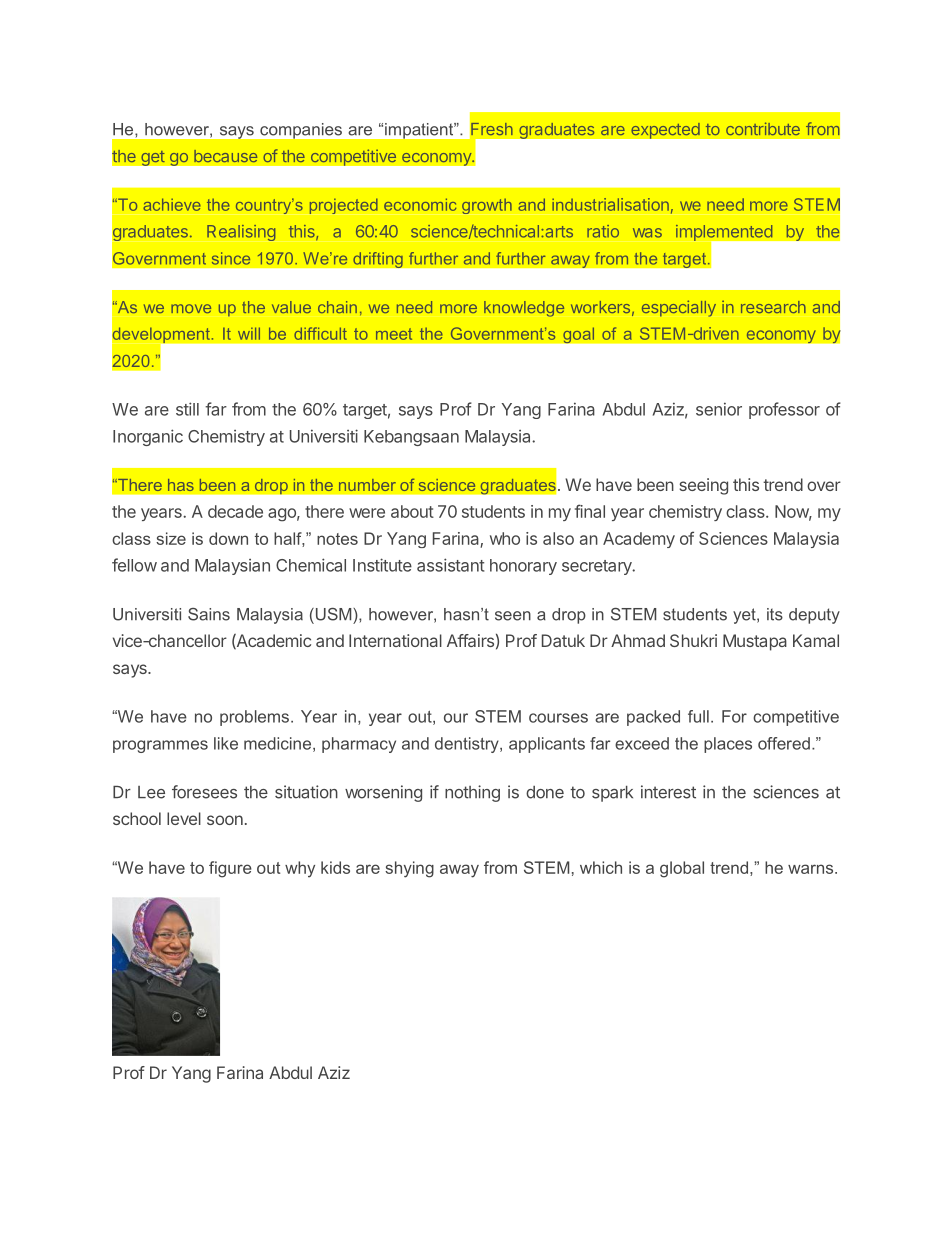  What do you see at coordinates (773, 307) in the screenshot?
I see `research` at bounding box center [773, 307].
